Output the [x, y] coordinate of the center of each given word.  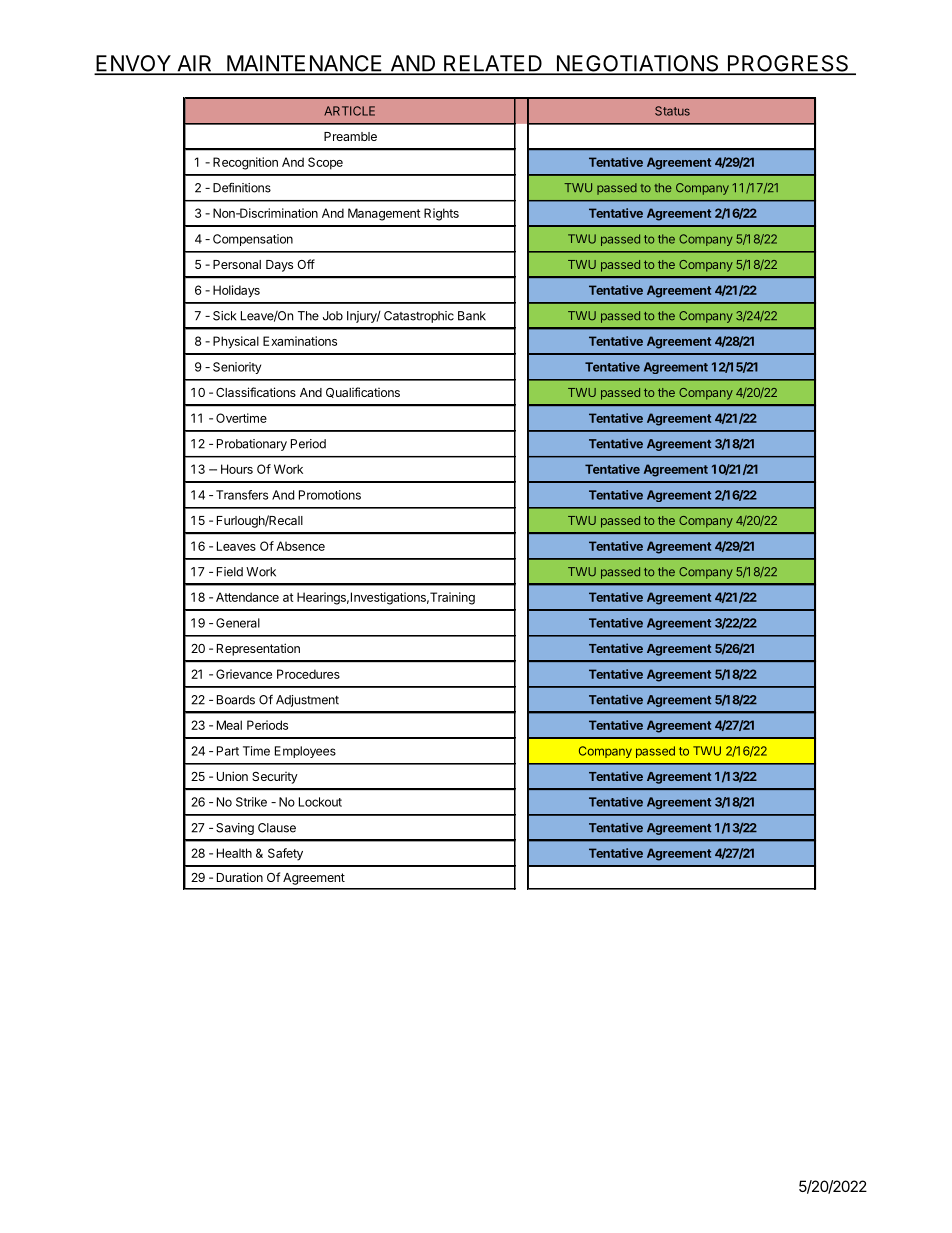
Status [672, 111]
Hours [237, 469]
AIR [195, 64]
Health [234, 853]
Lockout [320, 802]
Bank [472, 316]
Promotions [330, 495]
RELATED [493, 64]
